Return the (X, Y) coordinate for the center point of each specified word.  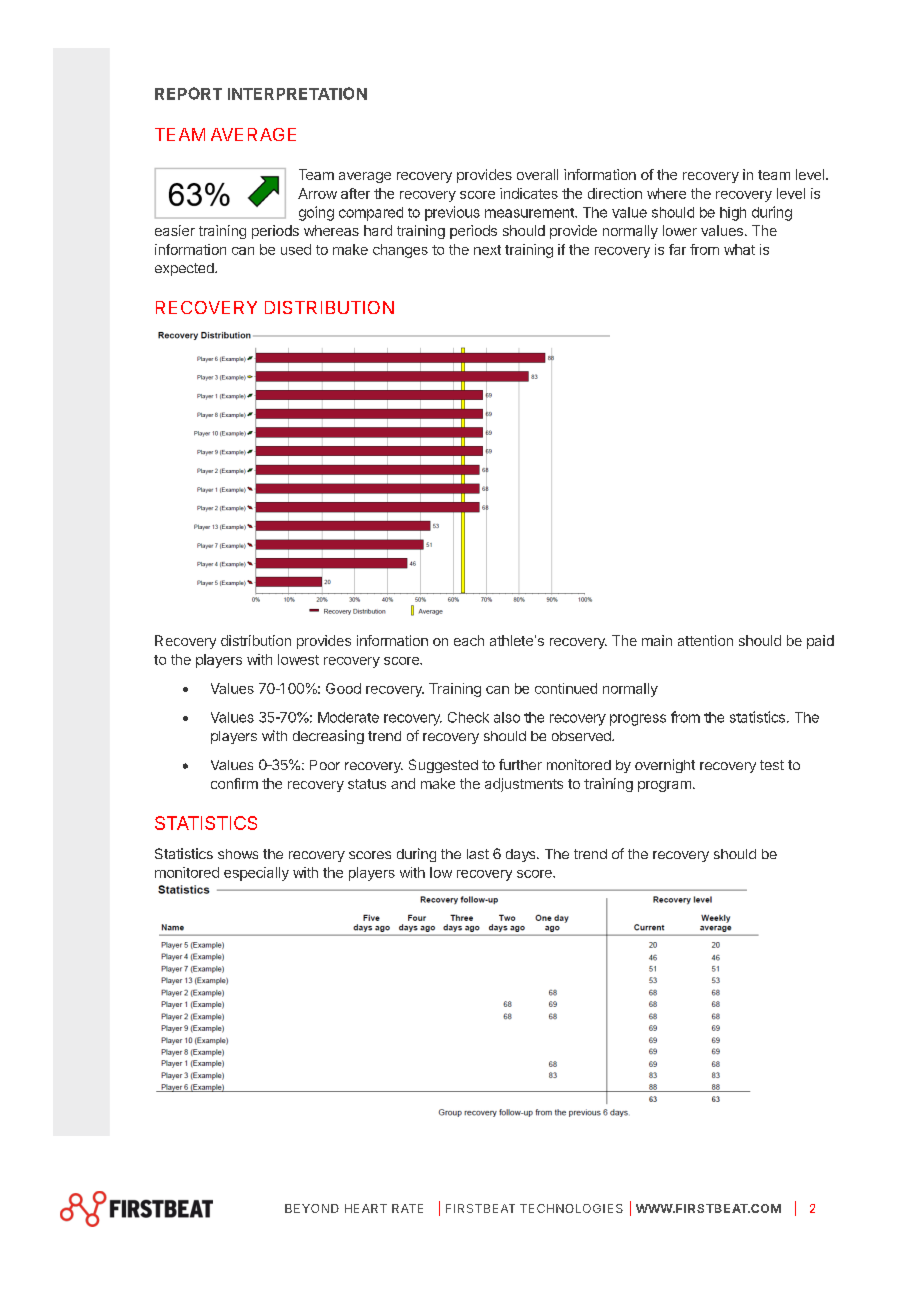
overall (537, 174)
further (520, 764)
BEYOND (312, 1208)
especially (256, 874)
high (733, 214)
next (487, 250)
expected (185, 269)
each (469, 640)
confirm (234, 783)
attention (705, 640)
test (772, 765)
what (739, 249)
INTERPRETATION (297, 93)
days (522, 855)
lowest (298, 659)
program (664, 786)
